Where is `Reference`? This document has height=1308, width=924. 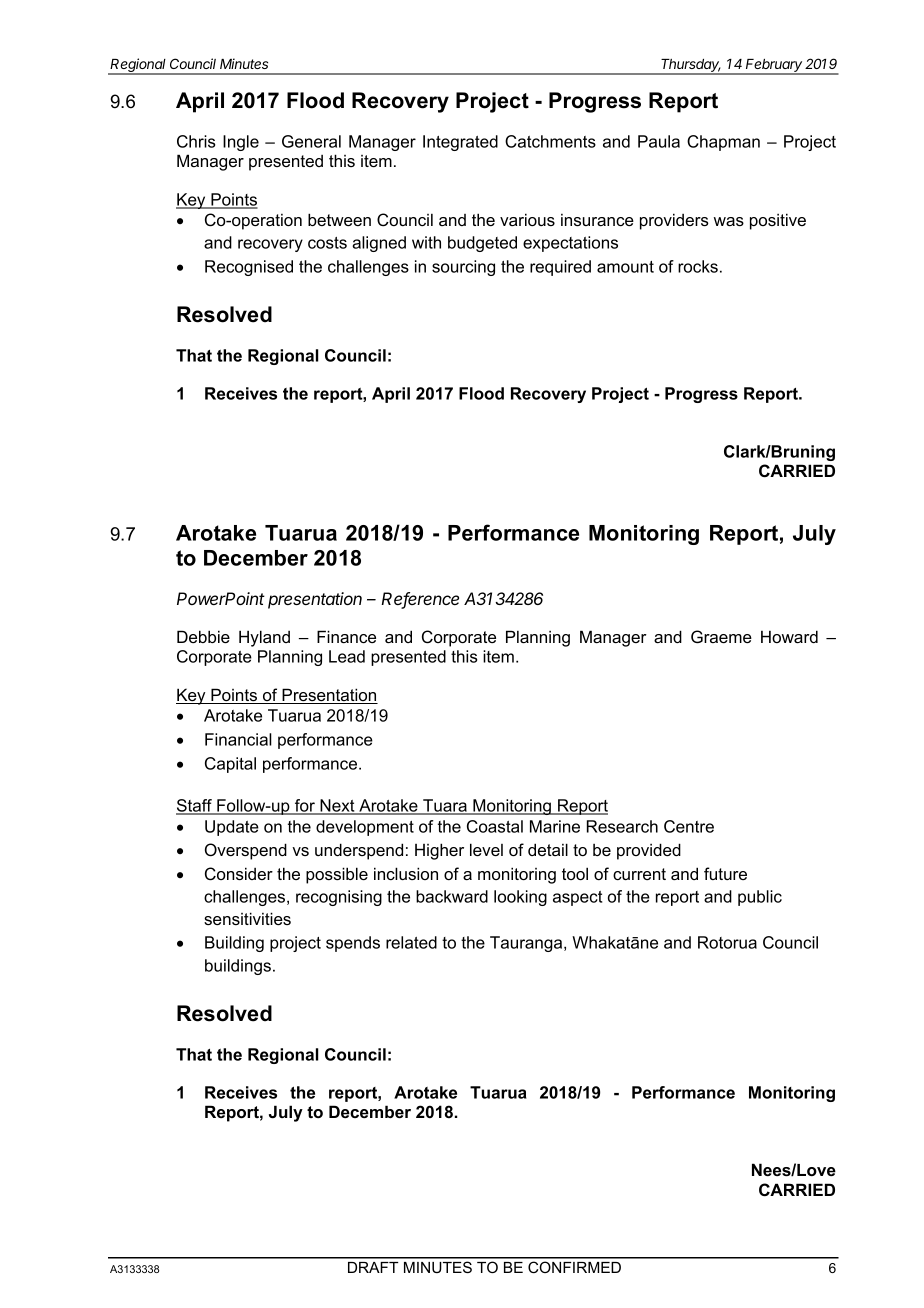
Reference is located at coordinates (420, 600).
